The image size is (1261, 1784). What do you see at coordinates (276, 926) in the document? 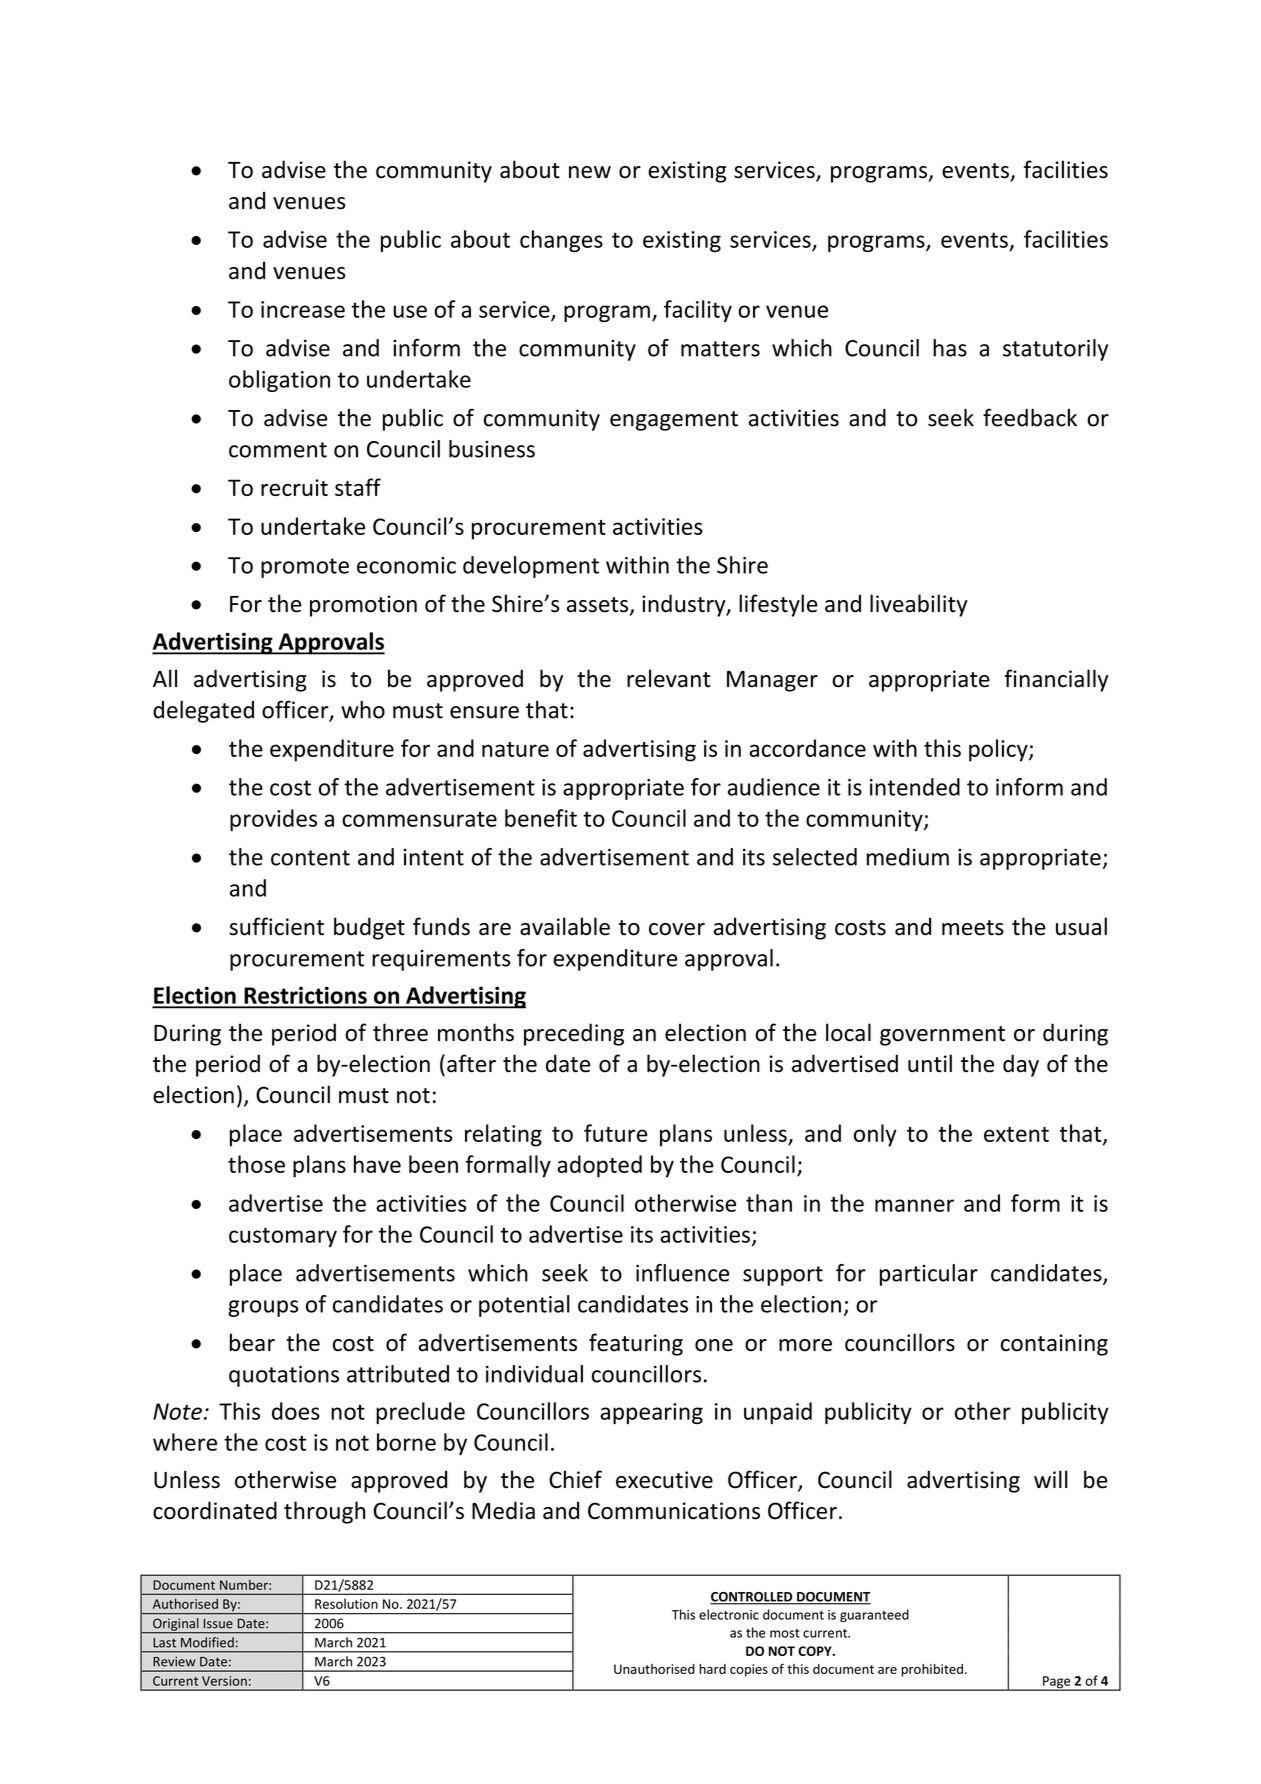
I see `sufficient` at bounding box center [276, 926].
